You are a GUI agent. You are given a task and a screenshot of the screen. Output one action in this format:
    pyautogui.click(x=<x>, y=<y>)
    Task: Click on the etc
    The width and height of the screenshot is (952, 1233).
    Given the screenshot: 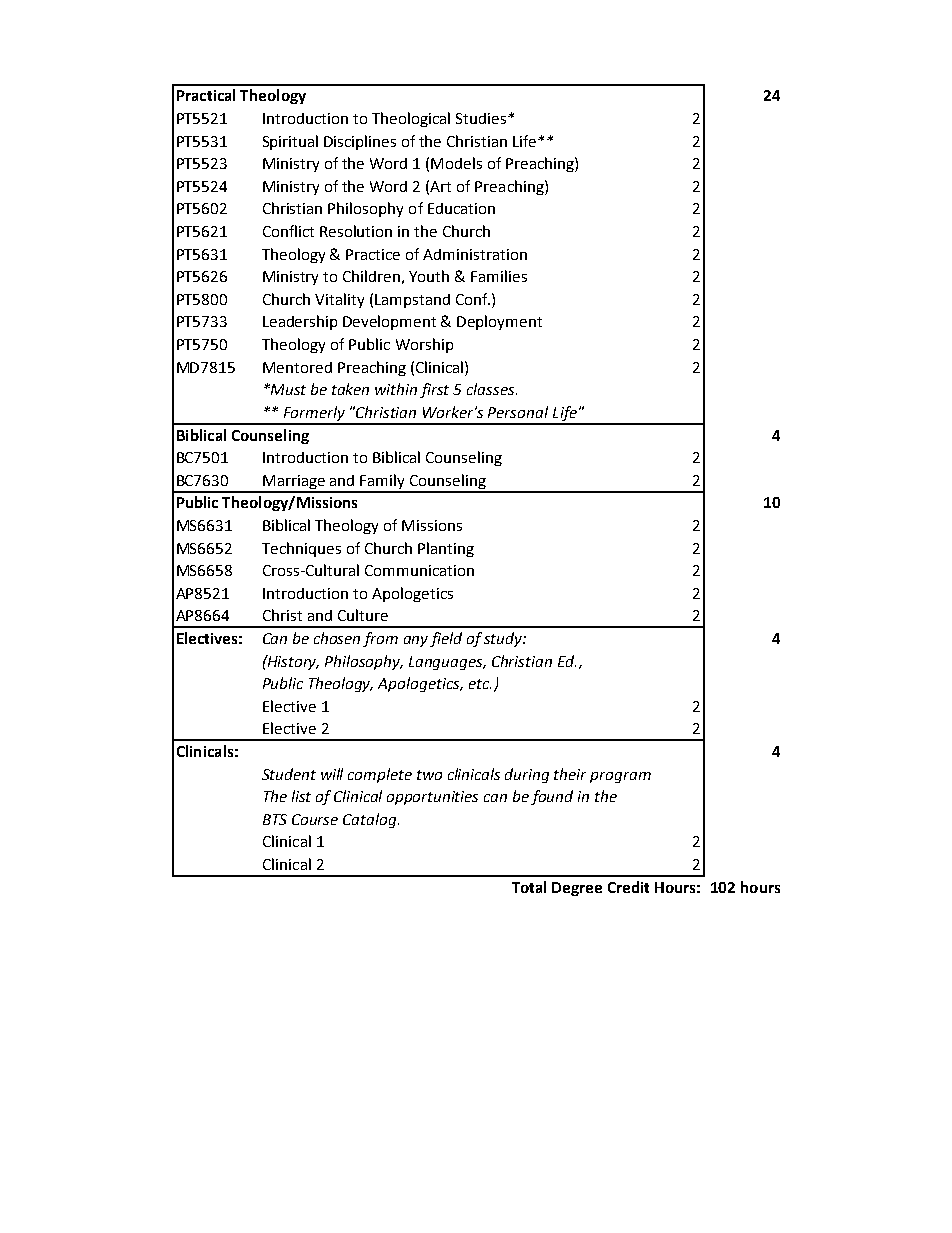 What is the action you would take?
    pyautogui.click(x=480, y=684)
